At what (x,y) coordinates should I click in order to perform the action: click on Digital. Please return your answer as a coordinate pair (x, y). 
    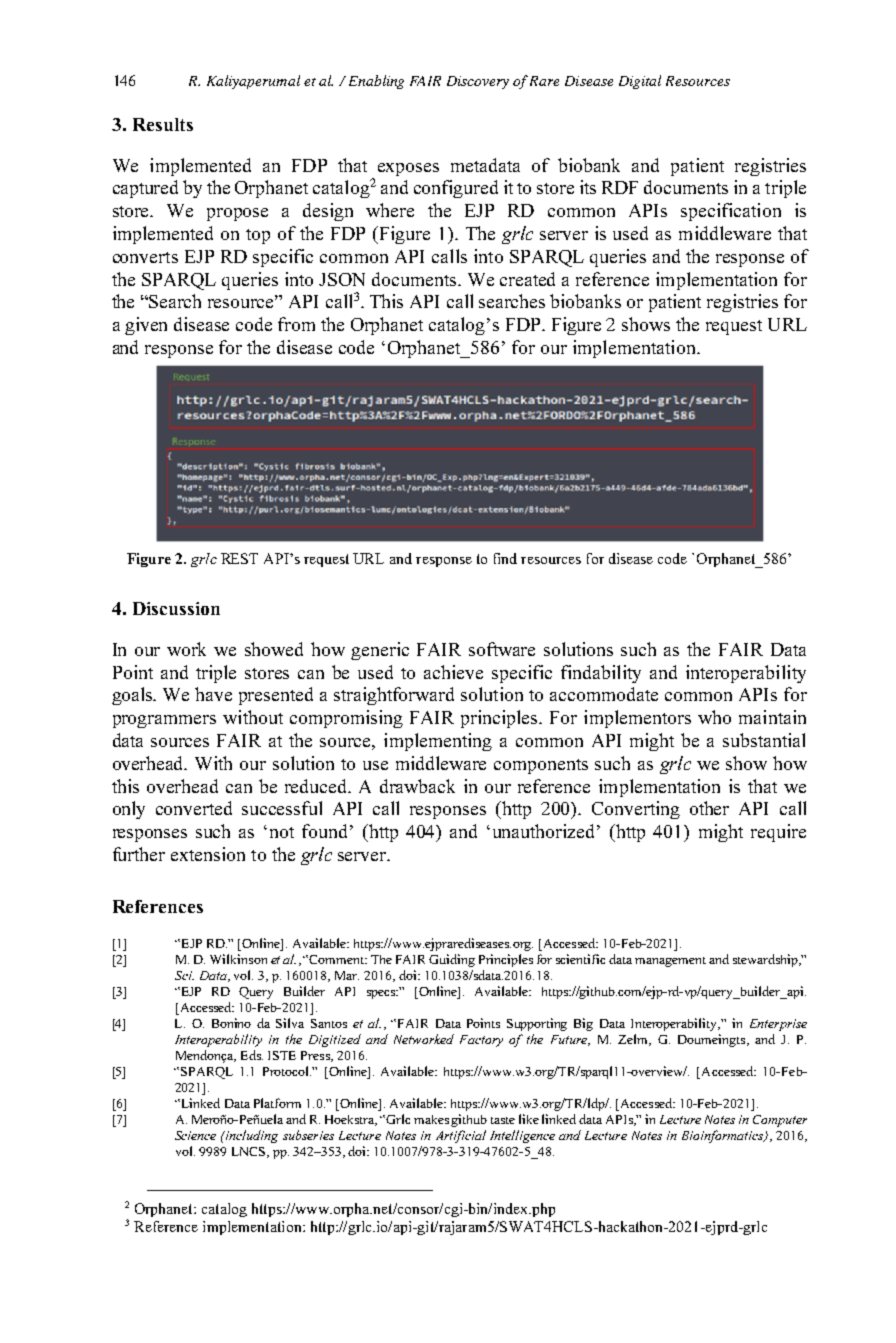
    Looking at the image, I should click on (640, 82).
